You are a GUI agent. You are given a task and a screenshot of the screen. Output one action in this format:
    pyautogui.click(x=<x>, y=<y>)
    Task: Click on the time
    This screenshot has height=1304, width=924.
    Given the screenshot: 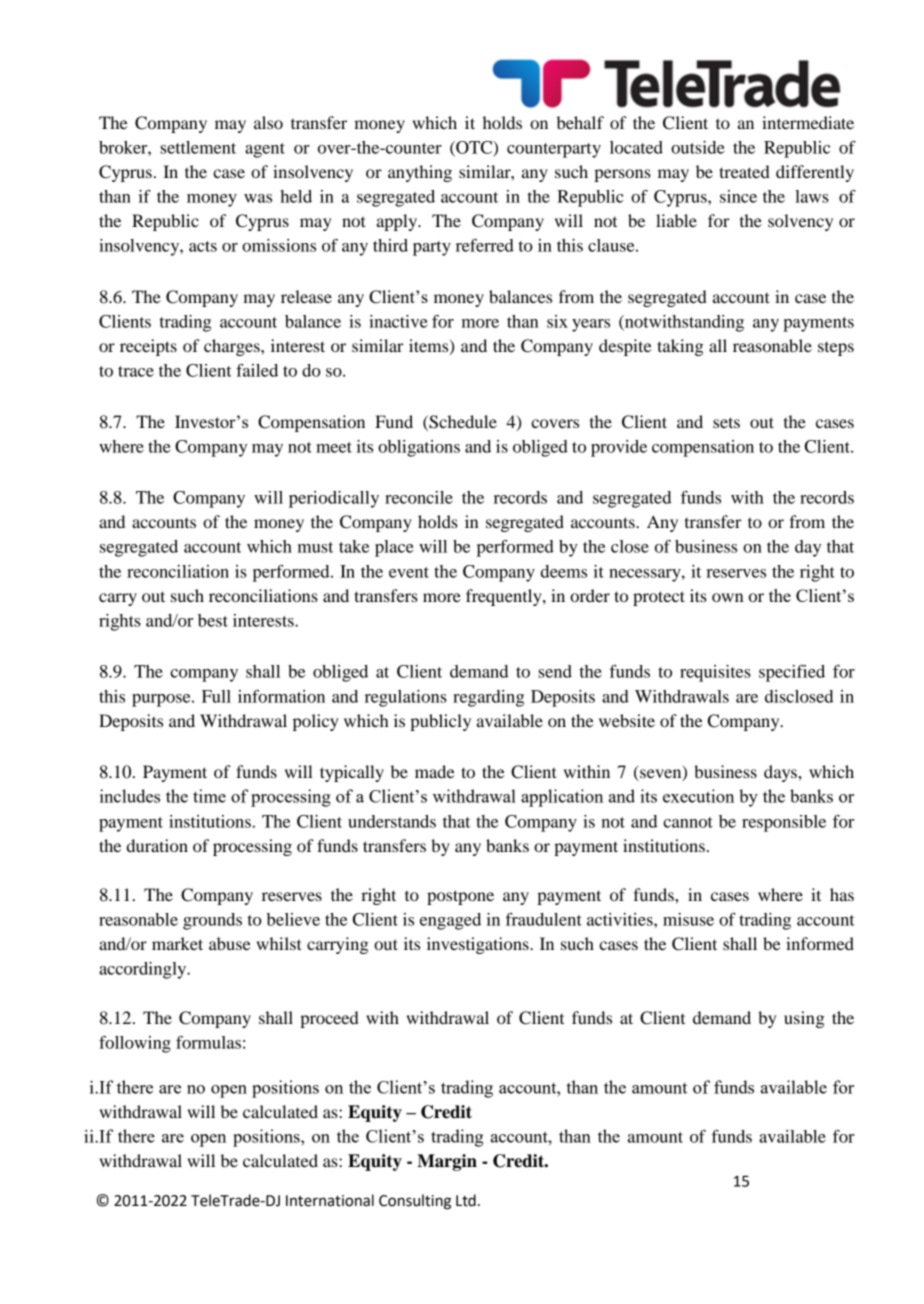 What is the action you would take?
    pyautogui.click(x=209, y=796)
